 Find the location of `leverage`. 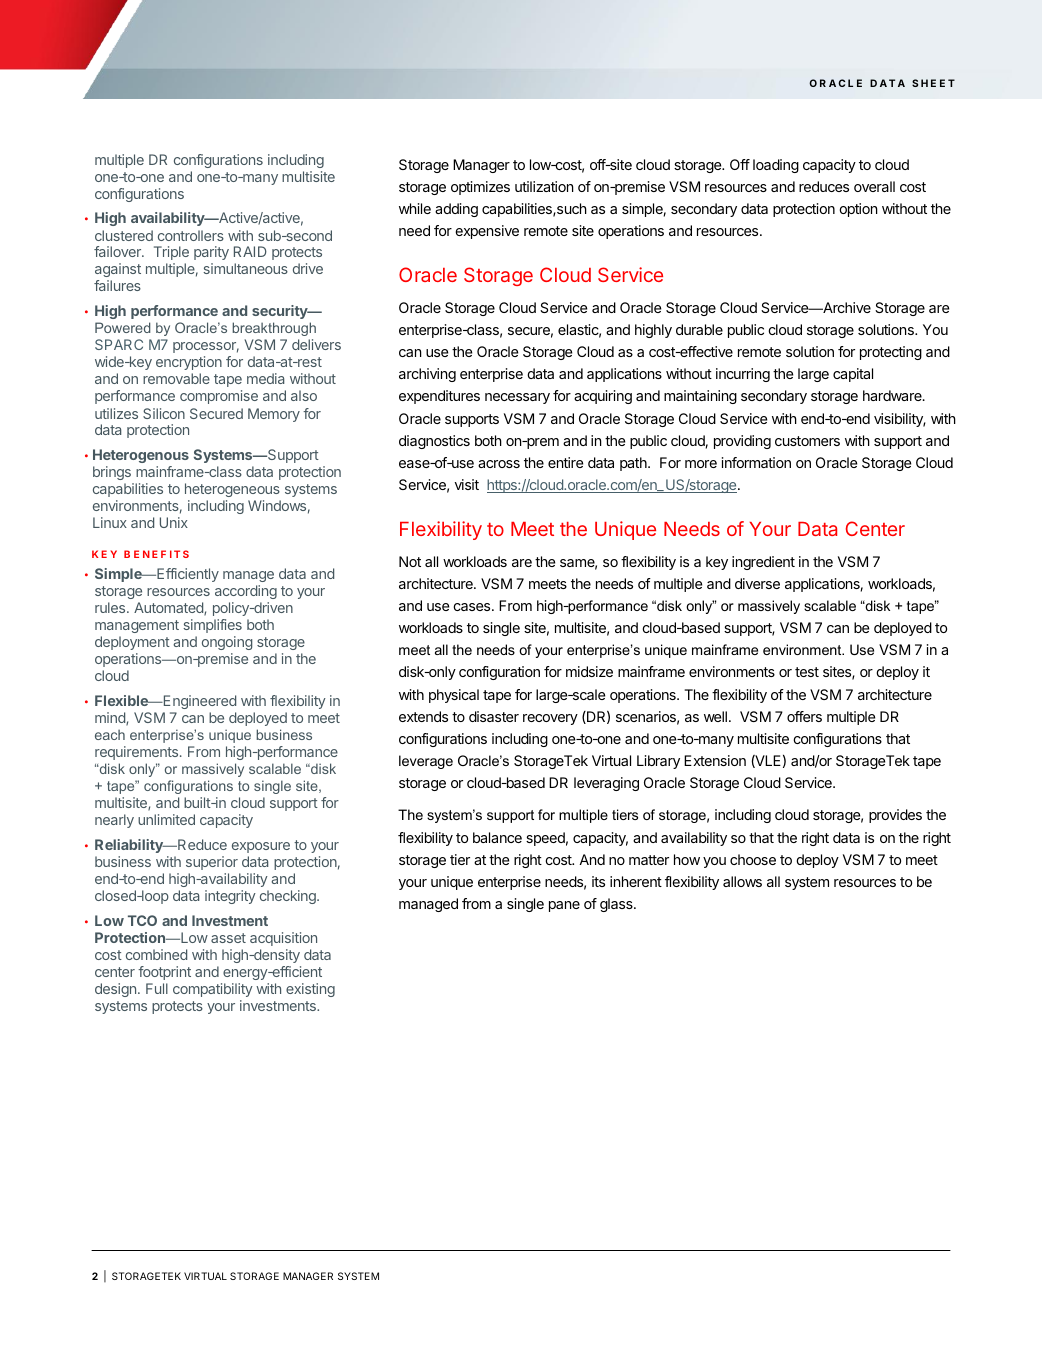

leverage is located at coordinates (426, 762).
